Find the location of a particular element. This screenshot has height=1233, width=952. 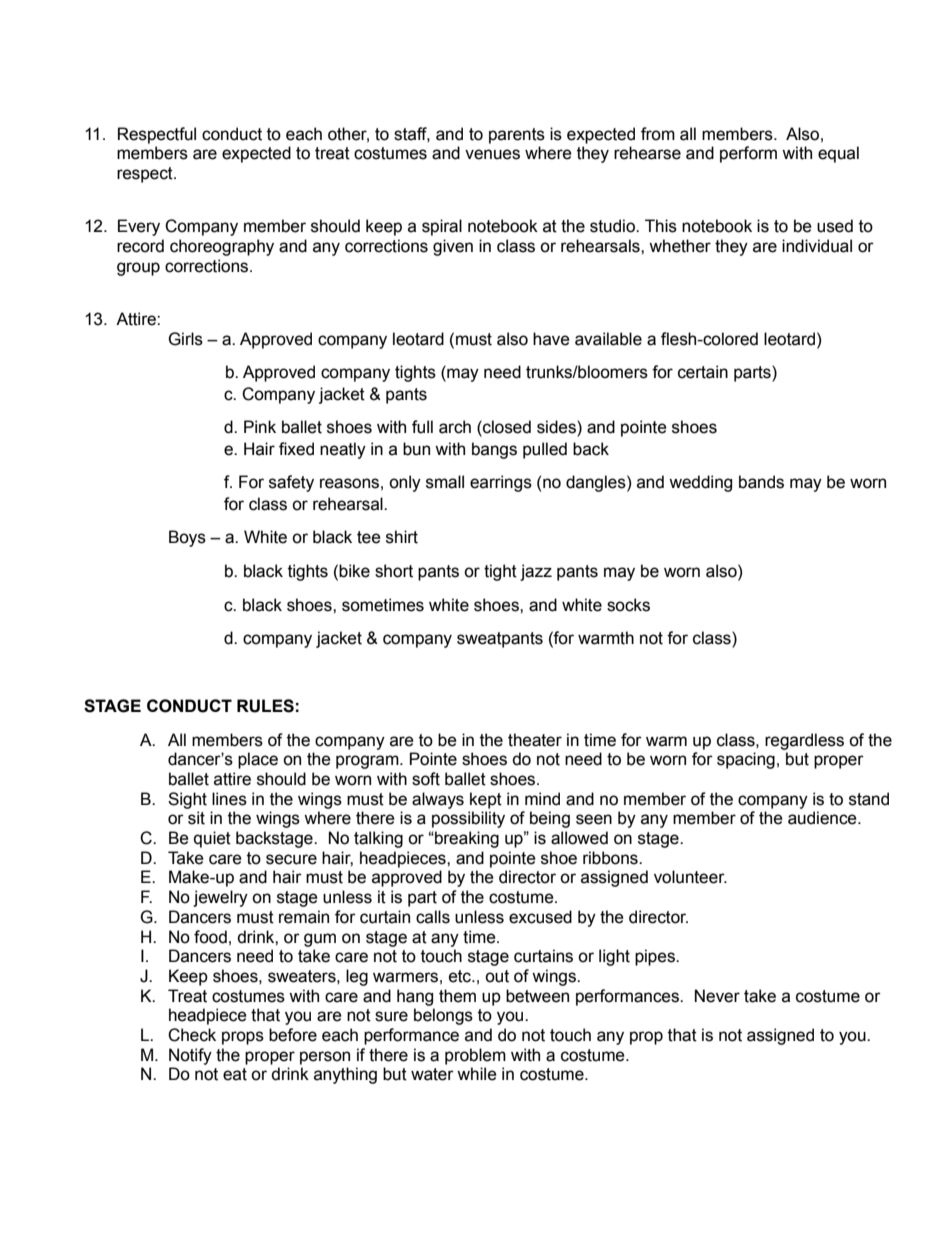

Never is located at coordinates (717, 996).
